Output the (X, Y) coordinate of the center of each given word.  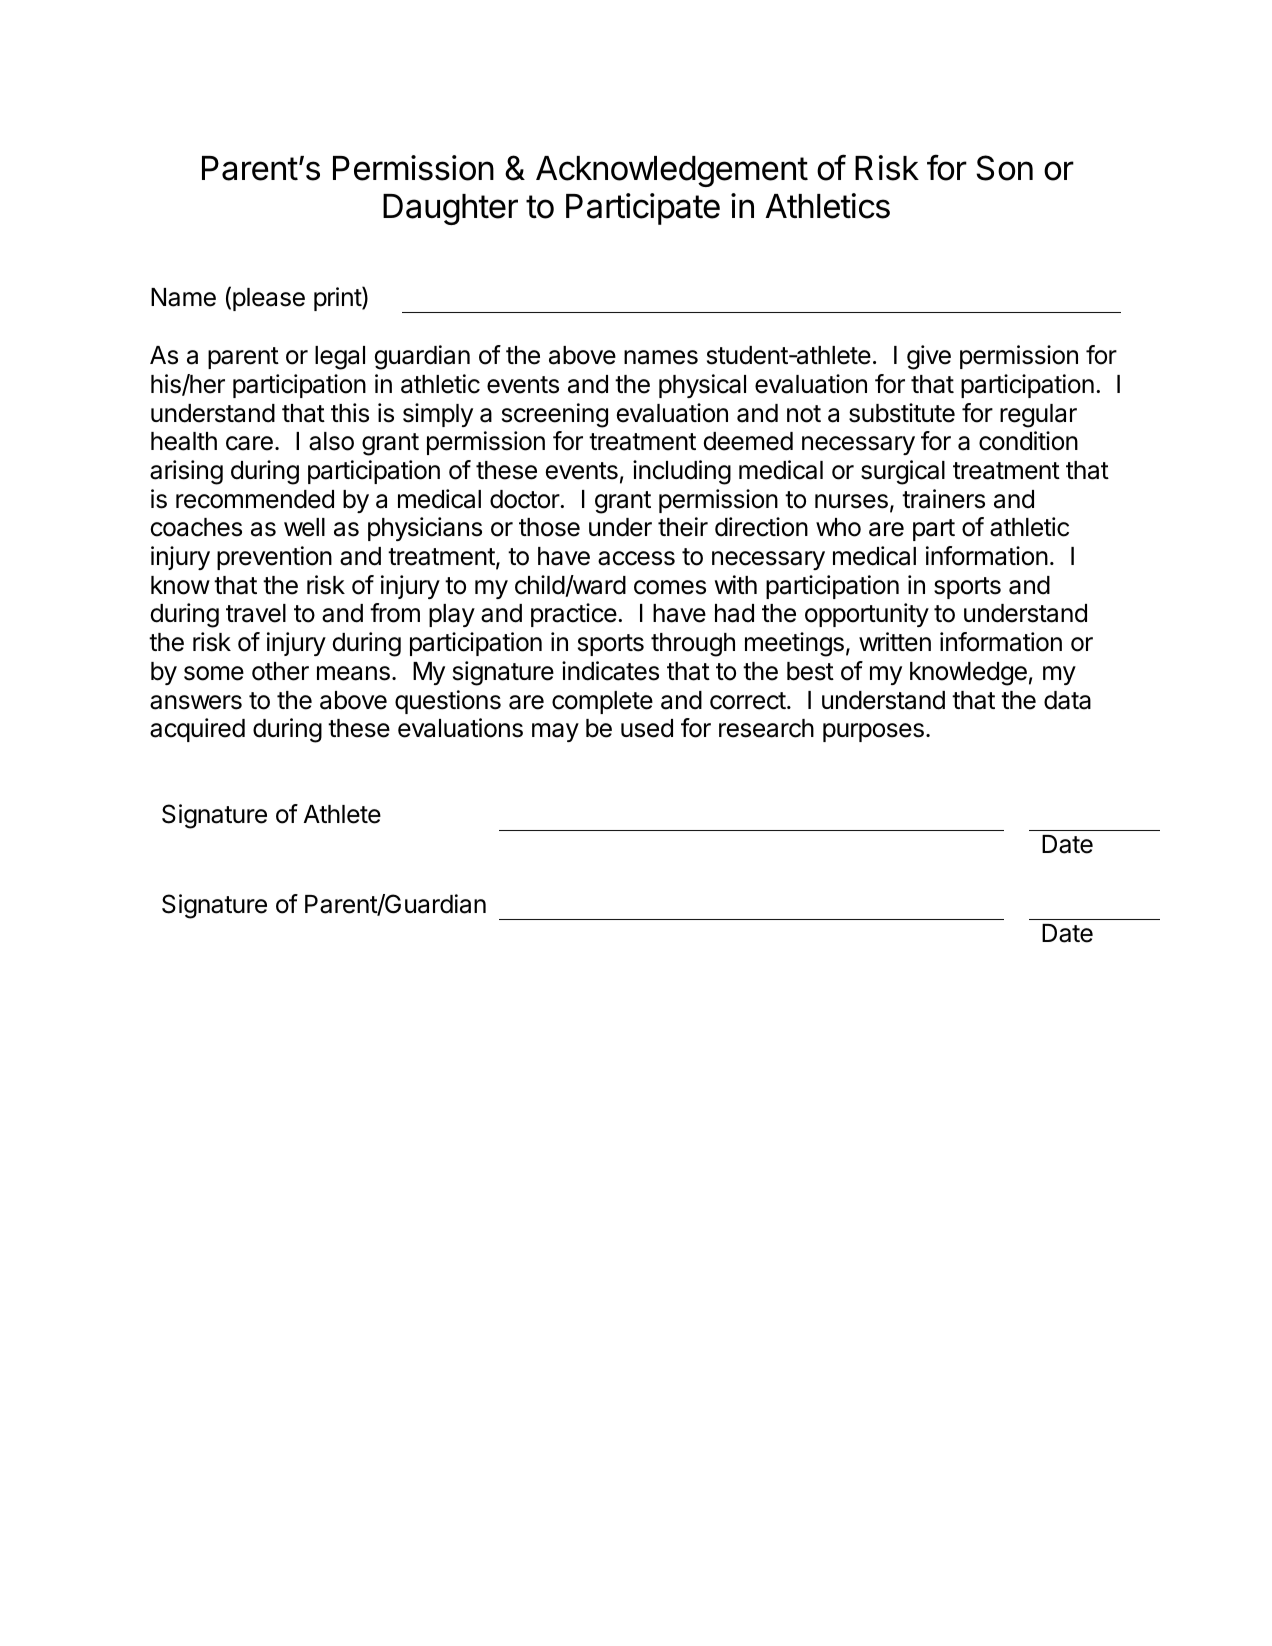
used (647, 728)
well (304, 527)
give (929, 357)
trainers (943, 499)
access (636, 558)
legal (340, 358)
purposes (873, 732)
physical (702, 386)
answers (196, 702)
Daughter (450, 209)
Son (1004, 168)
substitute (902, 413)
